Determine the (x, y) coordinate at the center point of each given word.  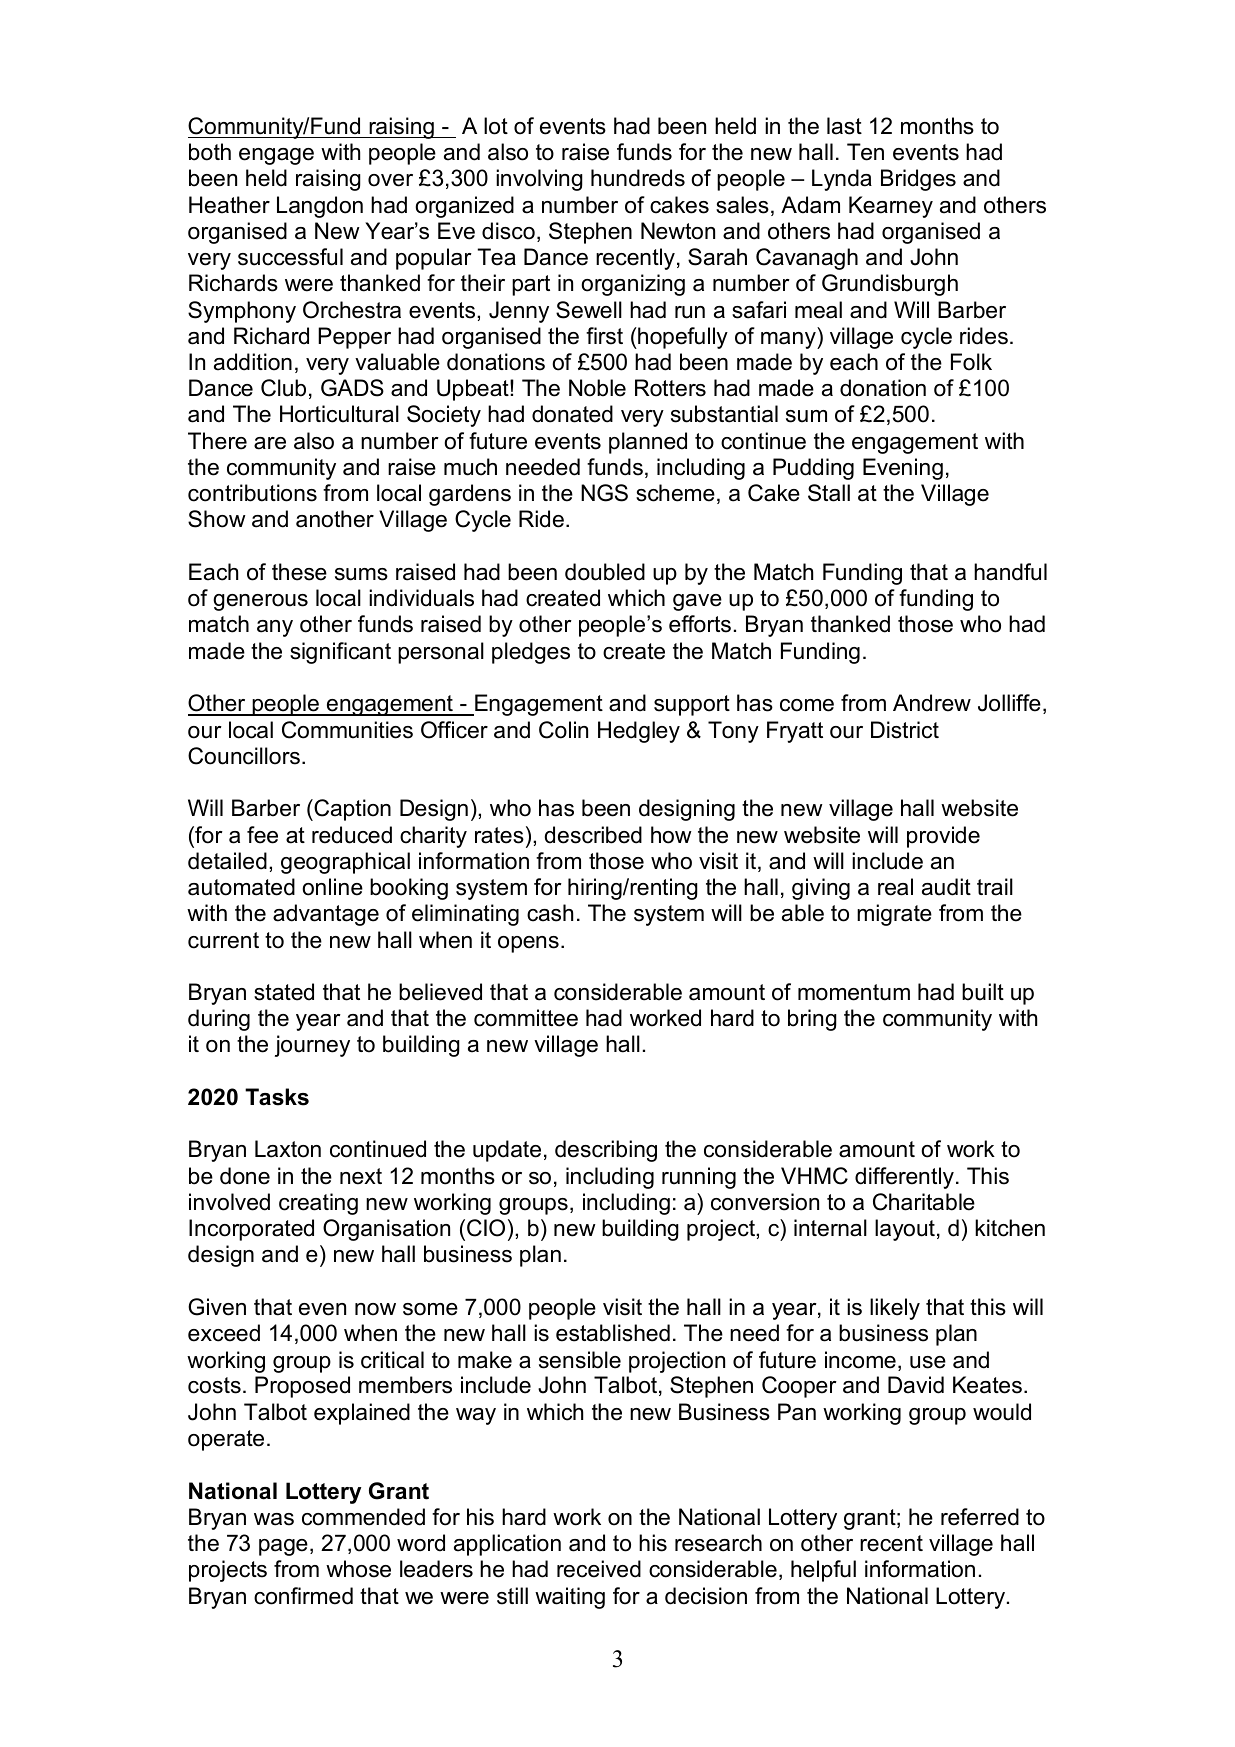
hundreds (638, 178)
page (283, 1547)
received (599, 1569)
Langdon (320, 207)
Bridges (918, 180)
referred (980, 1517)
